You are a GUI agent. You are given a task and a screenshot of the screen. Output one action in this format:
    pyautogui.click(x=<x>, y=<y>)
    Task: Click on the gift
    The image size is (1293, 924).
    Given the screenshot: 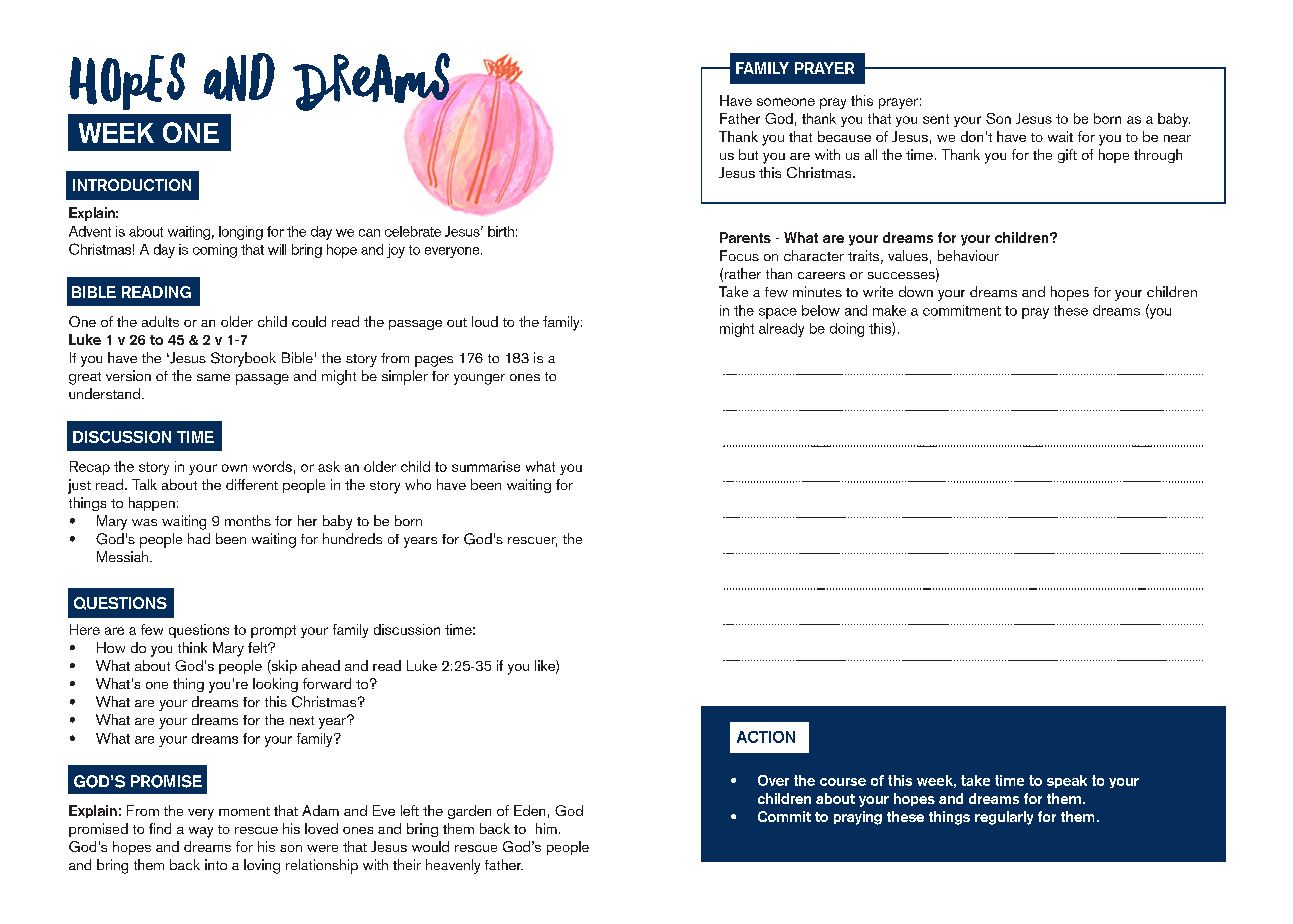 What is the action you would take?
    pyautogui.click(x=1067, y=156)
